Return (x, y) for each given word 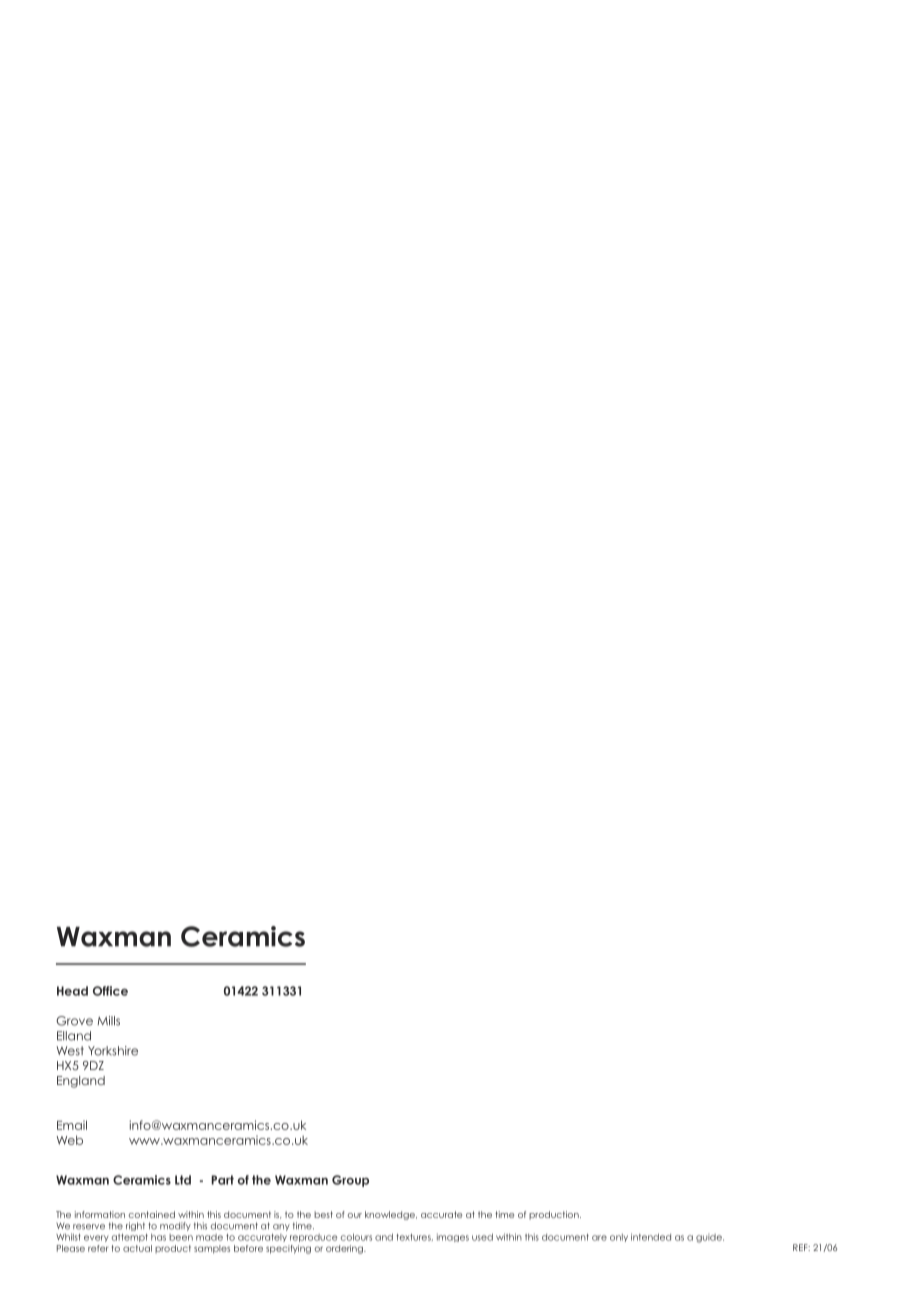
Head (72, 991)
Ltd (183, 1180)
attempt (130, 1238)
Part (222, 1180)
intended (651, 1237)
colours (356, 1237)
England (81, 1082)
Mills (108, 1021)
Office (110, 991)
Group (350, 1181)
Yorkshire (113, 1051)
